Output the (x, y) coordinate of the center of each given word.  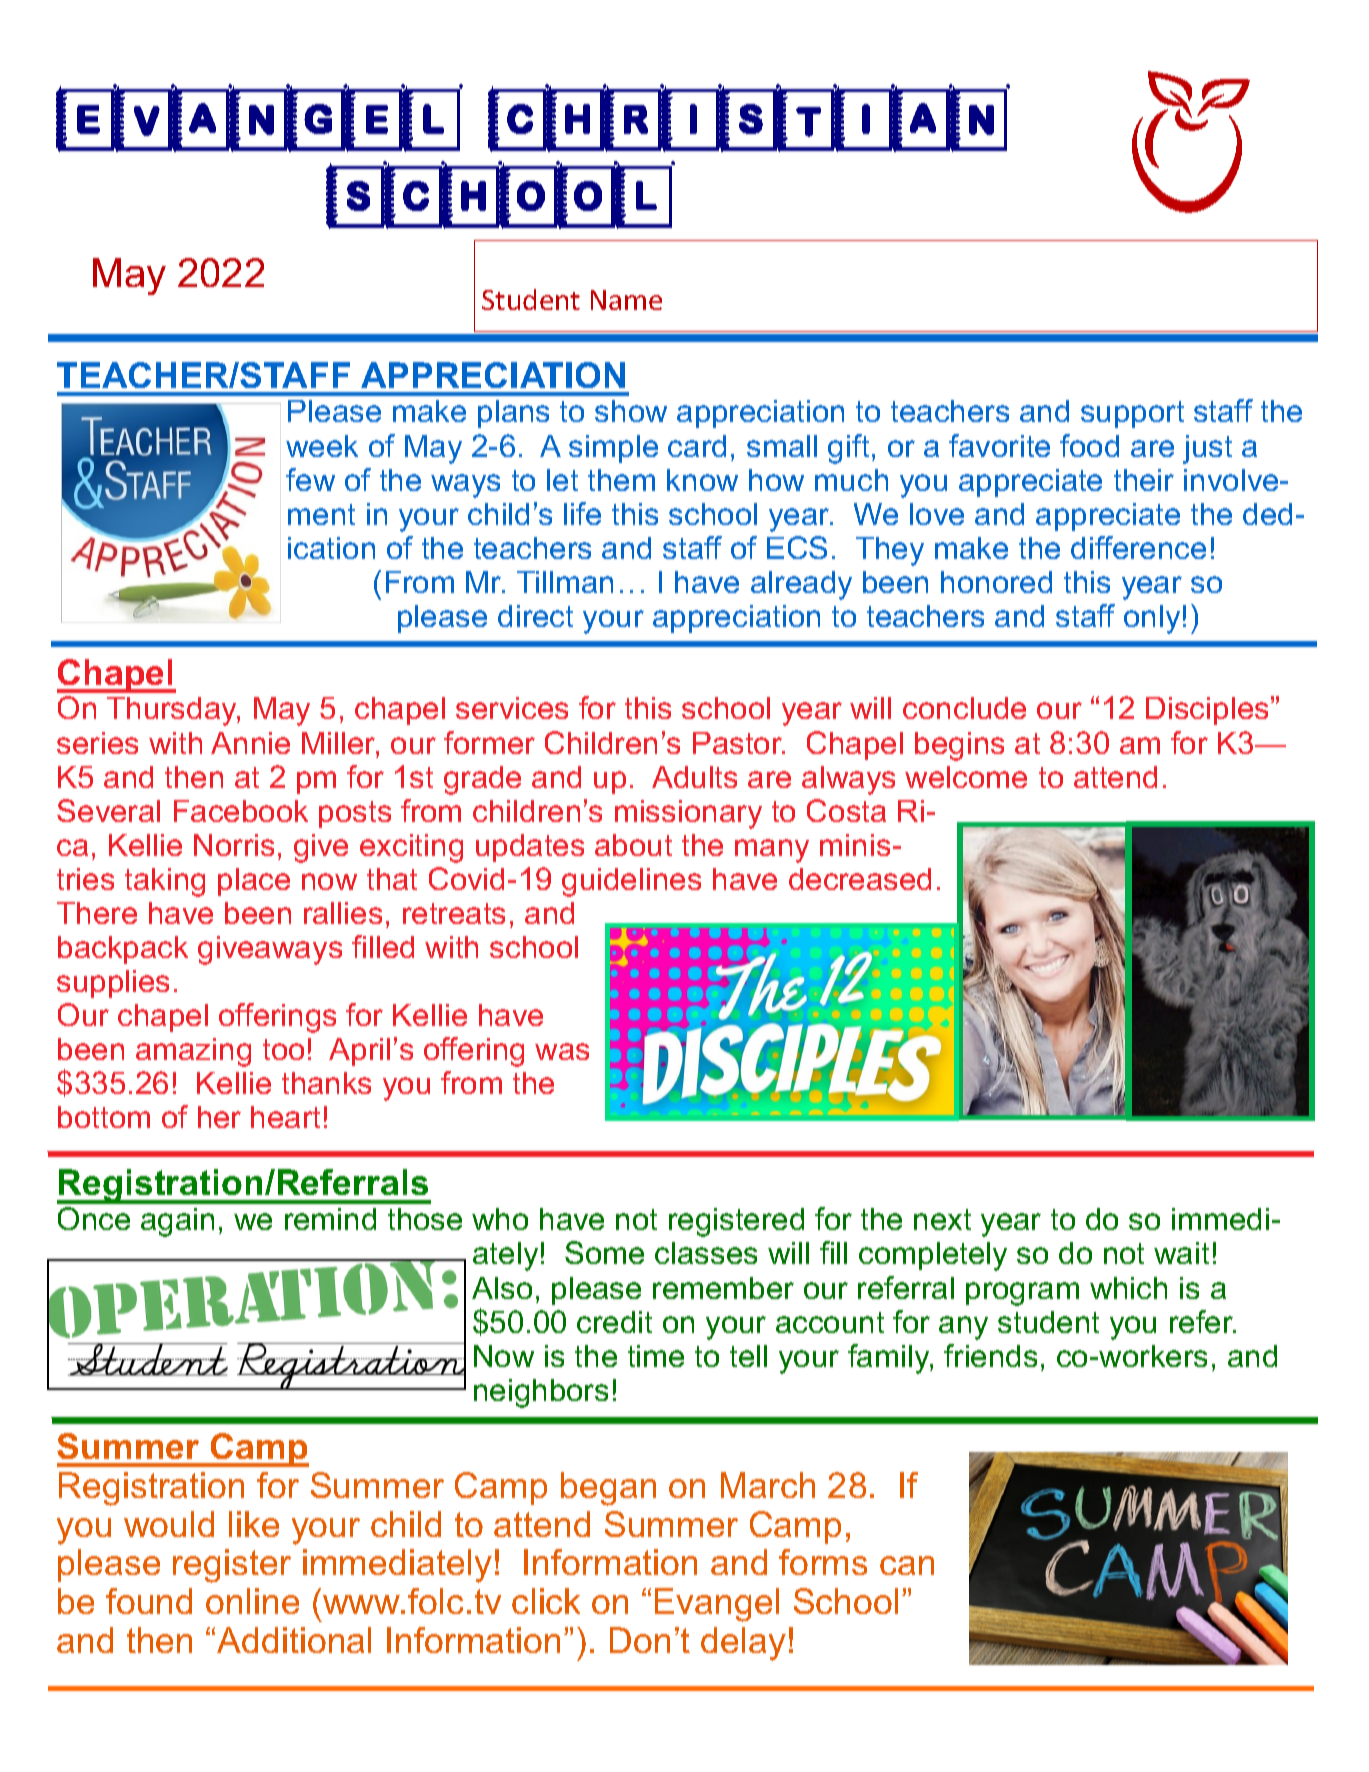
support (1132, 414)
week (322, 446)
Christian (749, 118)
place (254, 882)
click (546, 1601)
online (252, 1601)
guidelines (631, 882)
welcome (966, 777)
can (907, 1565)
